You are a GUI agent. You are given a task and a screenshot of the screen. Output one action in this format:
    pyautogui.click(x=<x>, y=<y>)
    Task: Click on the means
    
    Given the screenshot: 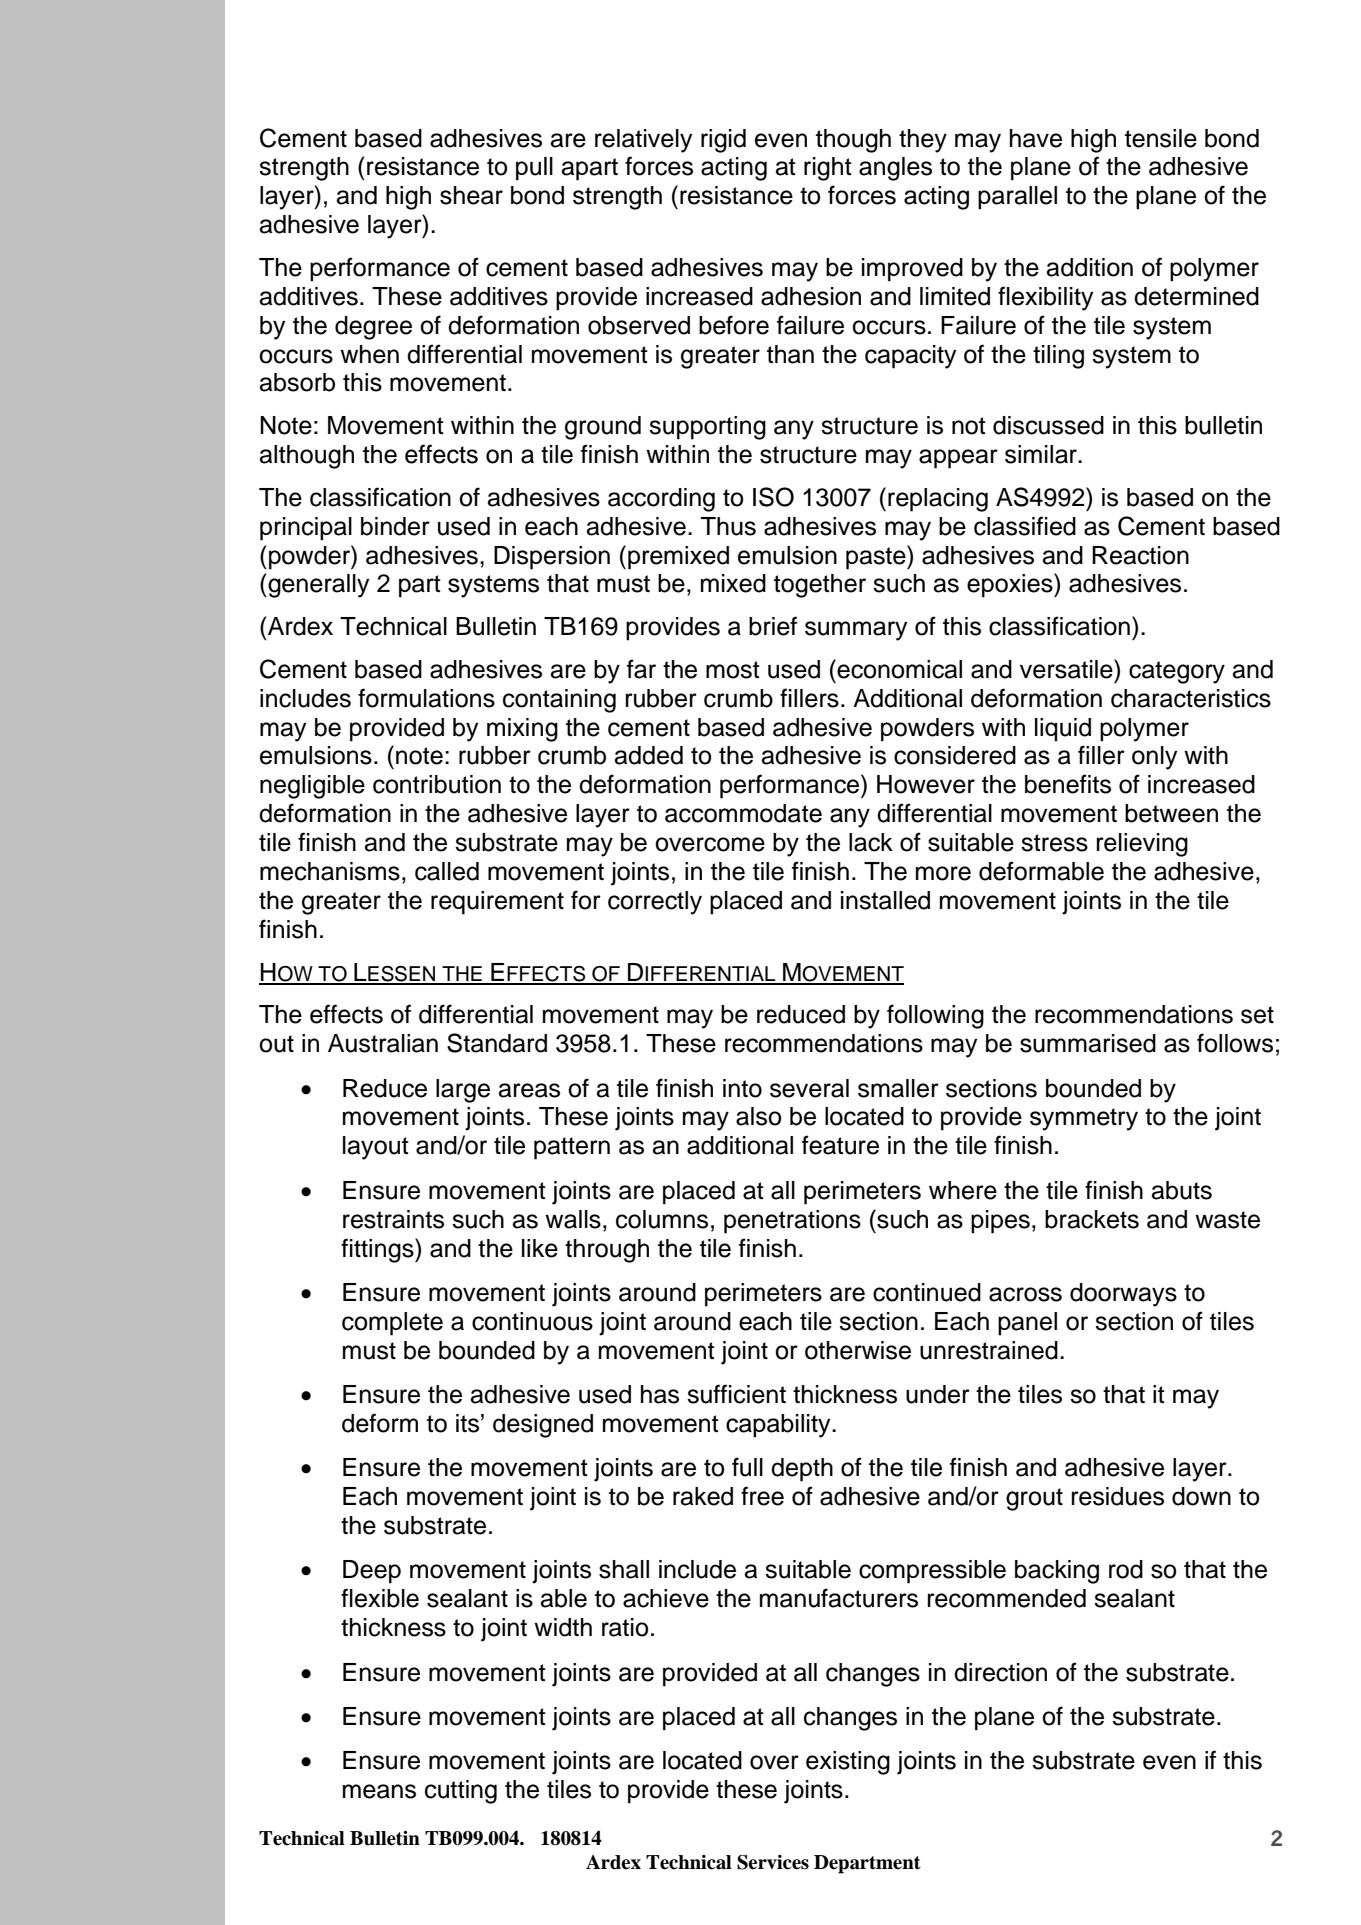 What is the action you would take?
    pyautogui.click(x=379, y=1791)
